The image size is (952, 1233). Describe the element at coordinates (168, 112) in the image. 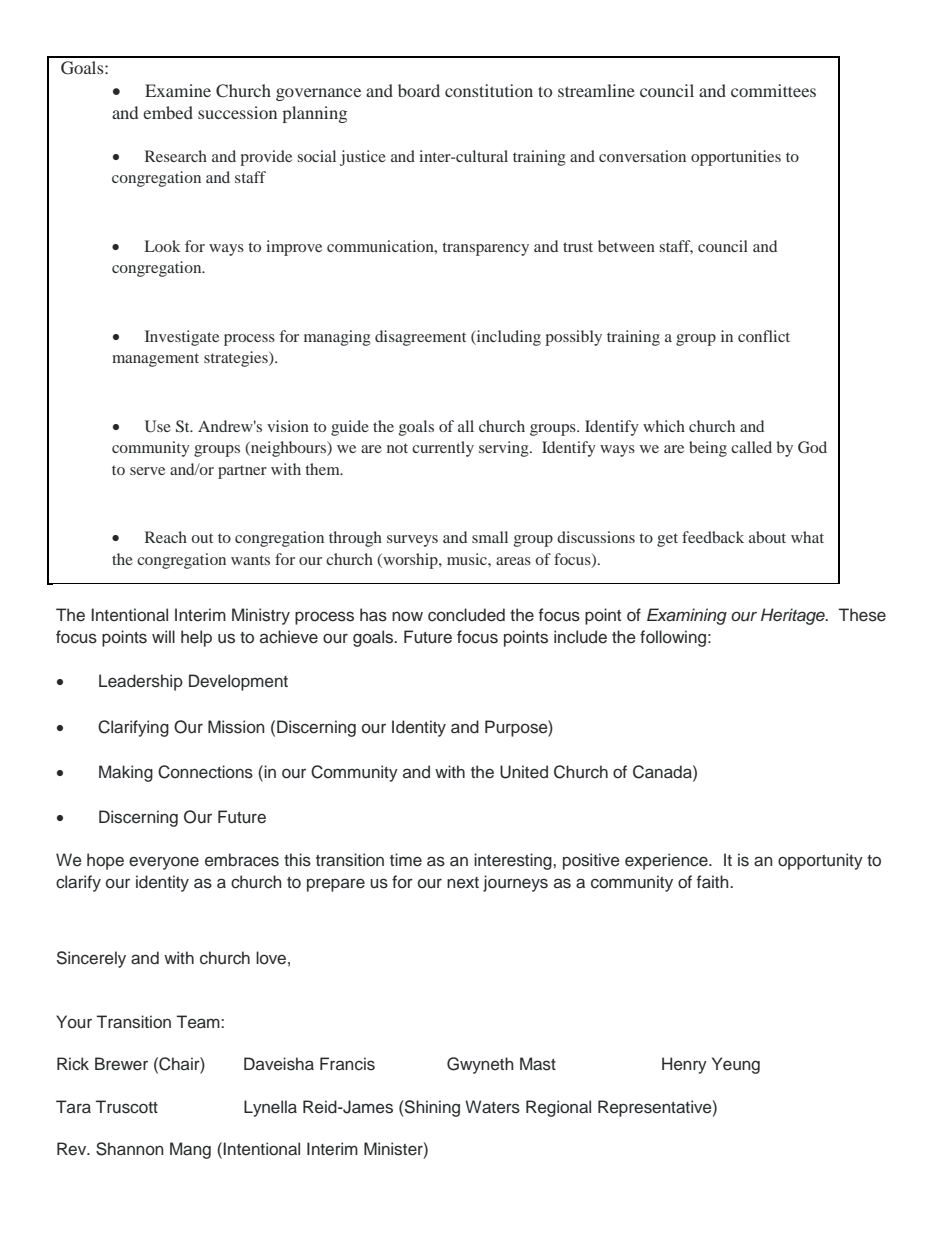

I see `embed` at that location.
